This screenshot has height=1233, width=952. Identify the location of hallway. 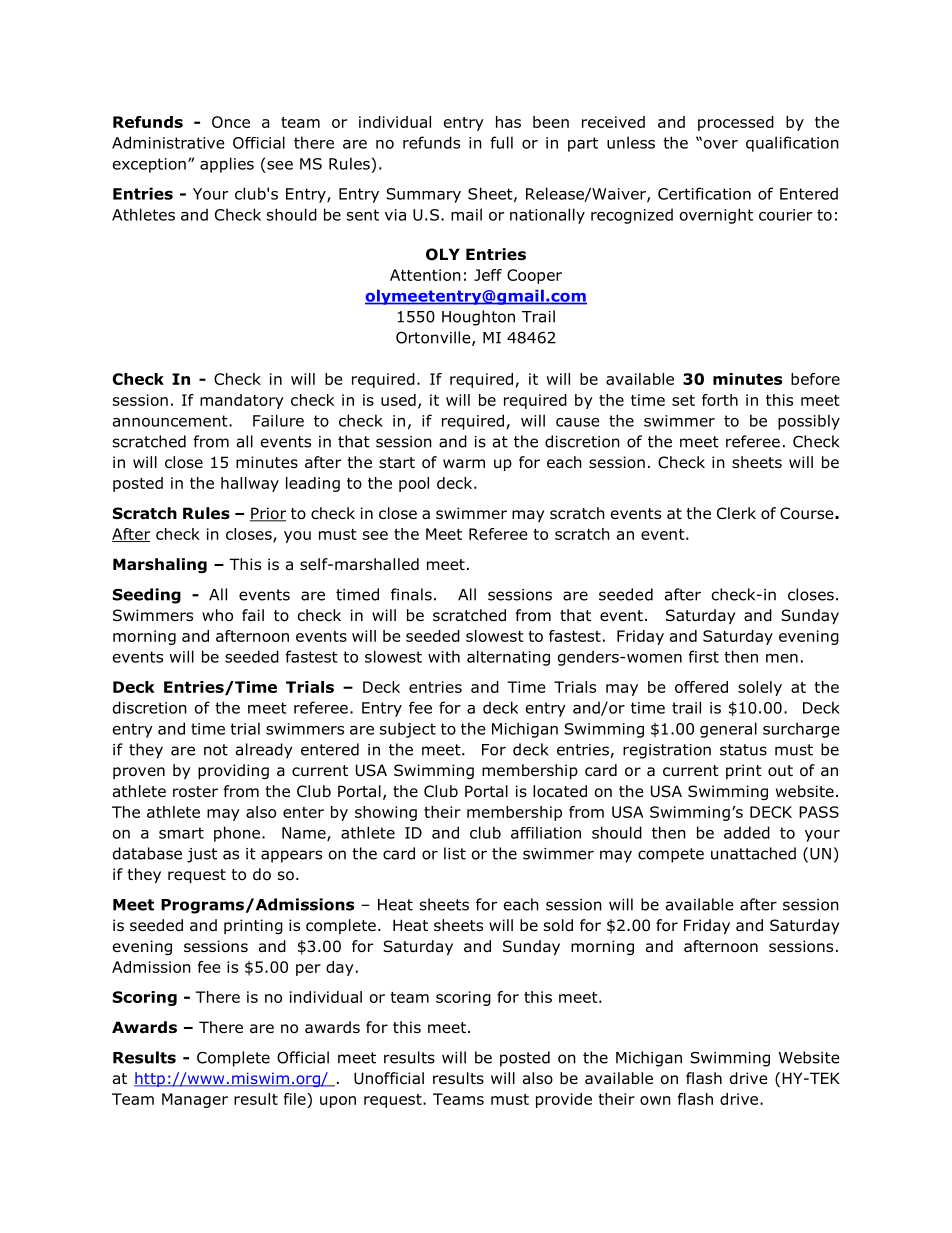
(250, 484).
